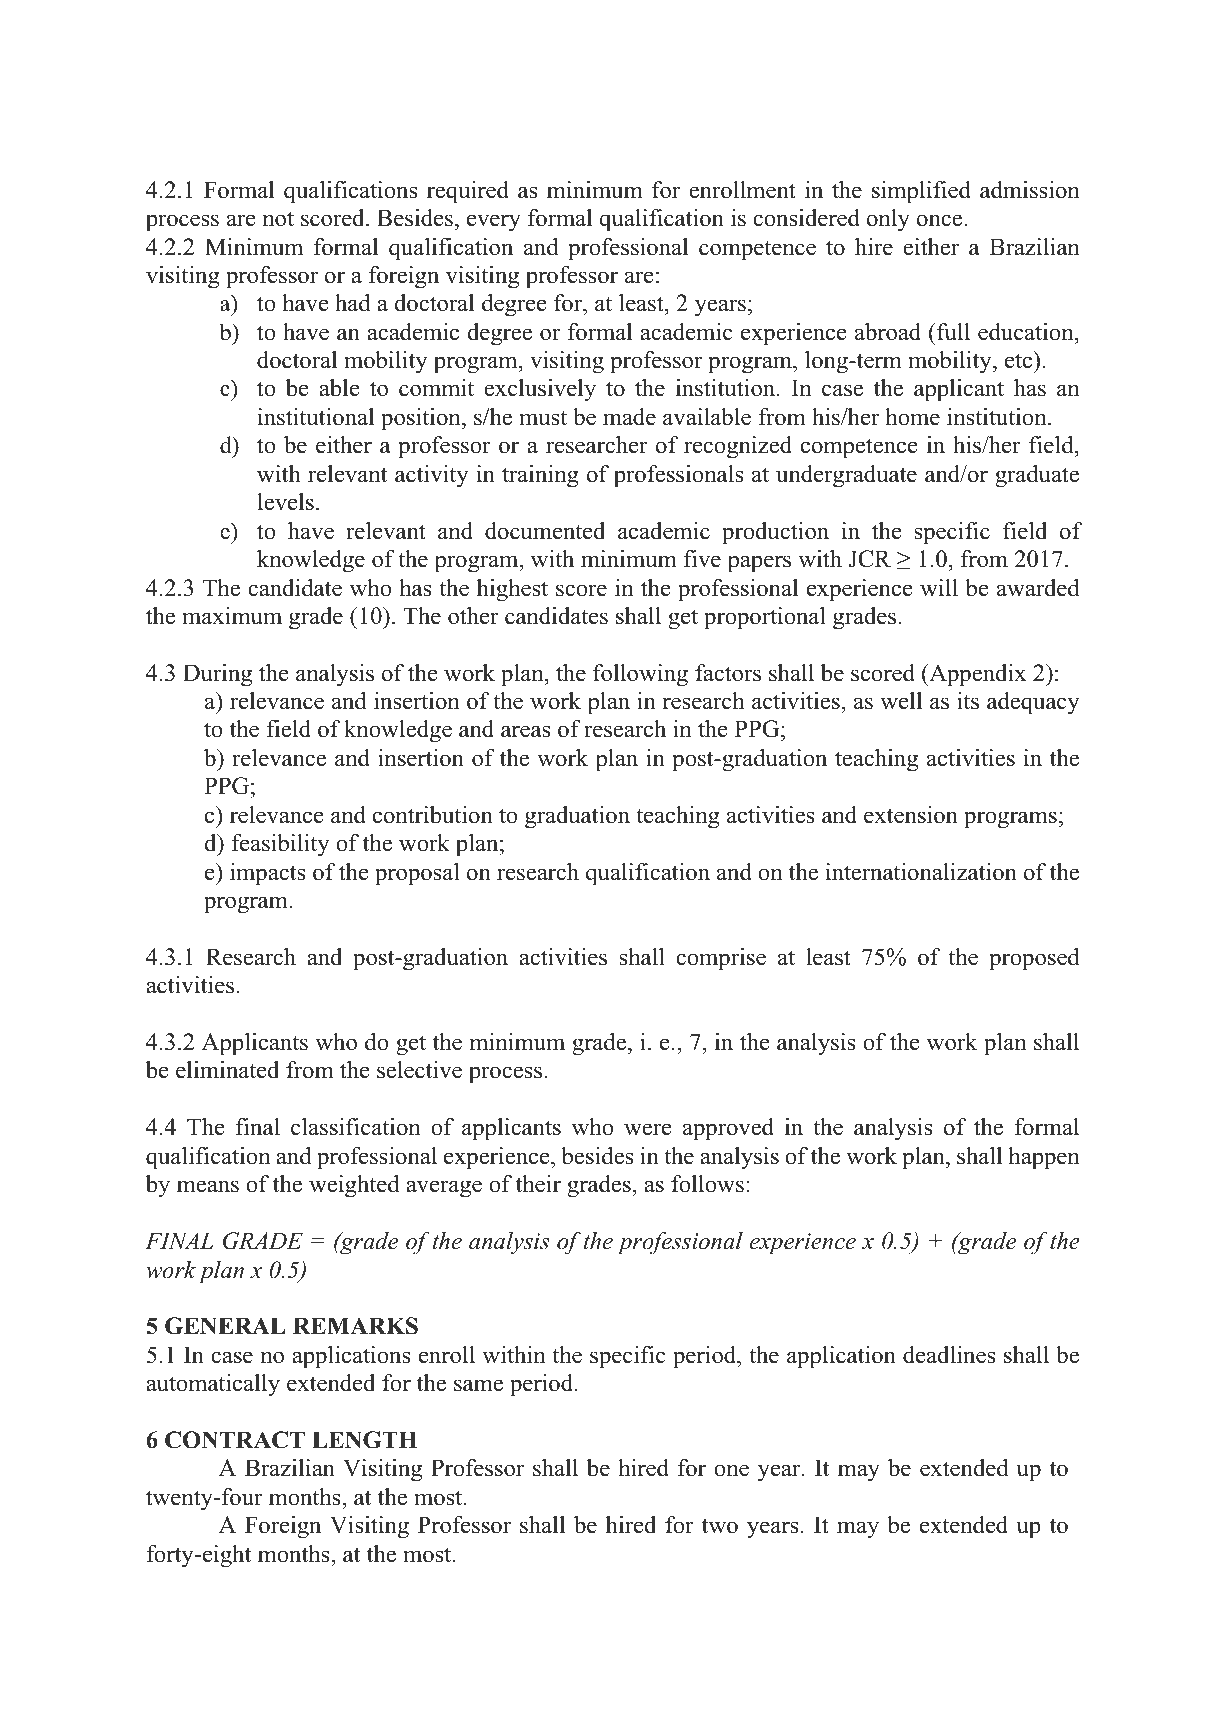 This screenshot has height=1734, width=1225. I want to click on maximum, so click(232, 616).
